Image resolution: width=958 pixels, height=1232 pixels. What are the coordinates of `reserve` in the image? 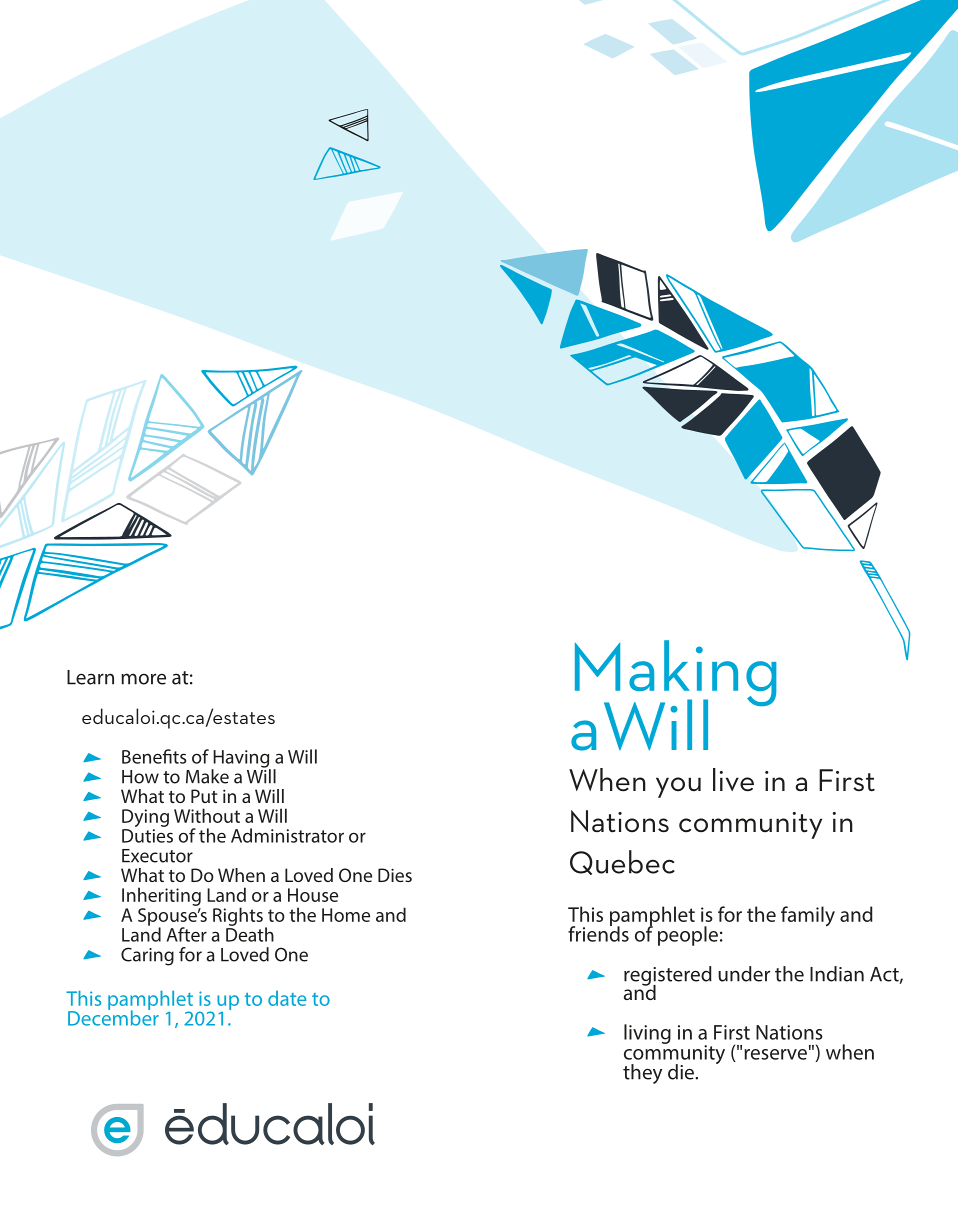 It's located at (775, 1054).
